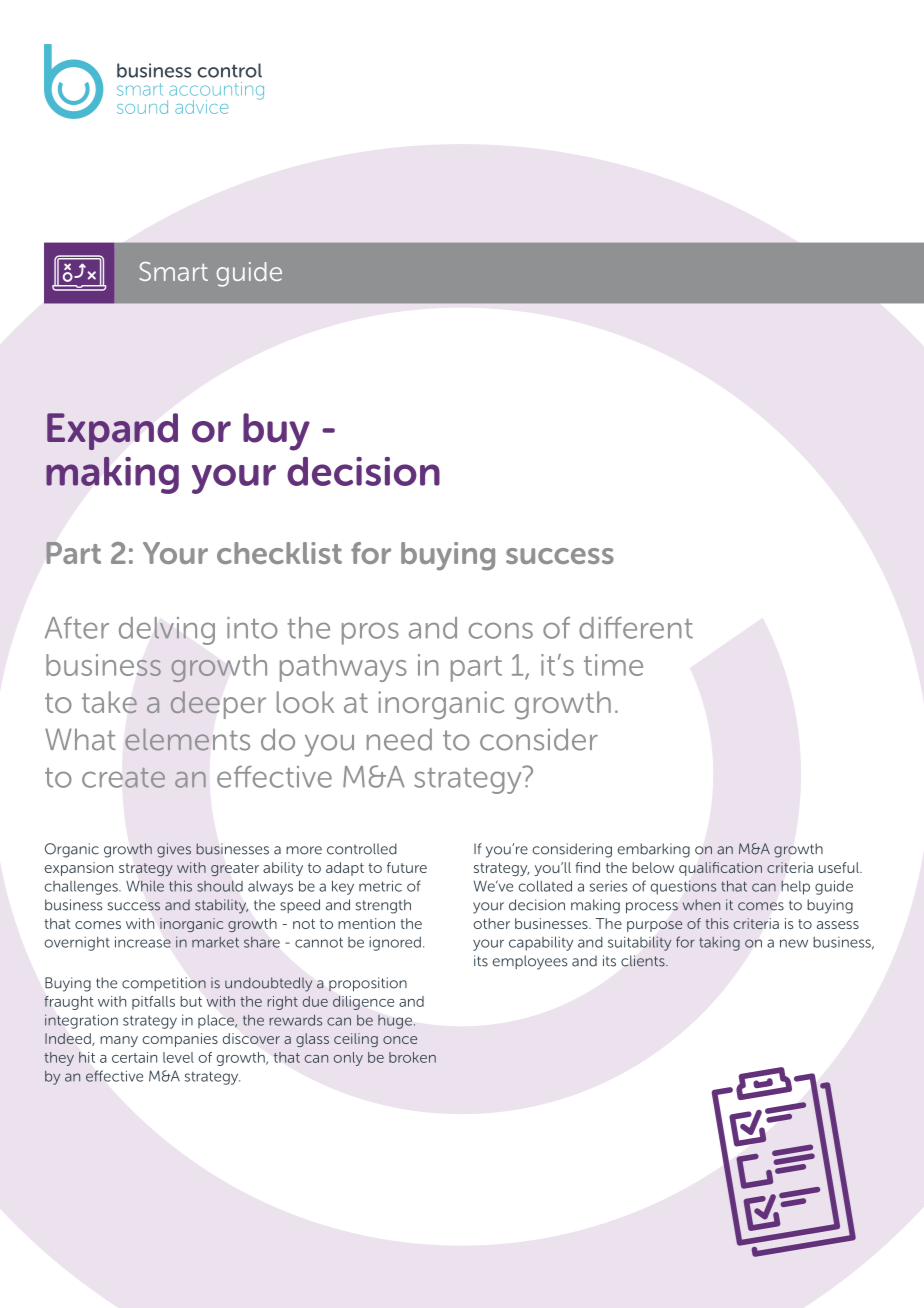 The height and width of the image is (1308, 924). What do you see at coordinates (720, 869) in the image?
I see `qualification` at bounding box center [720, 869].
